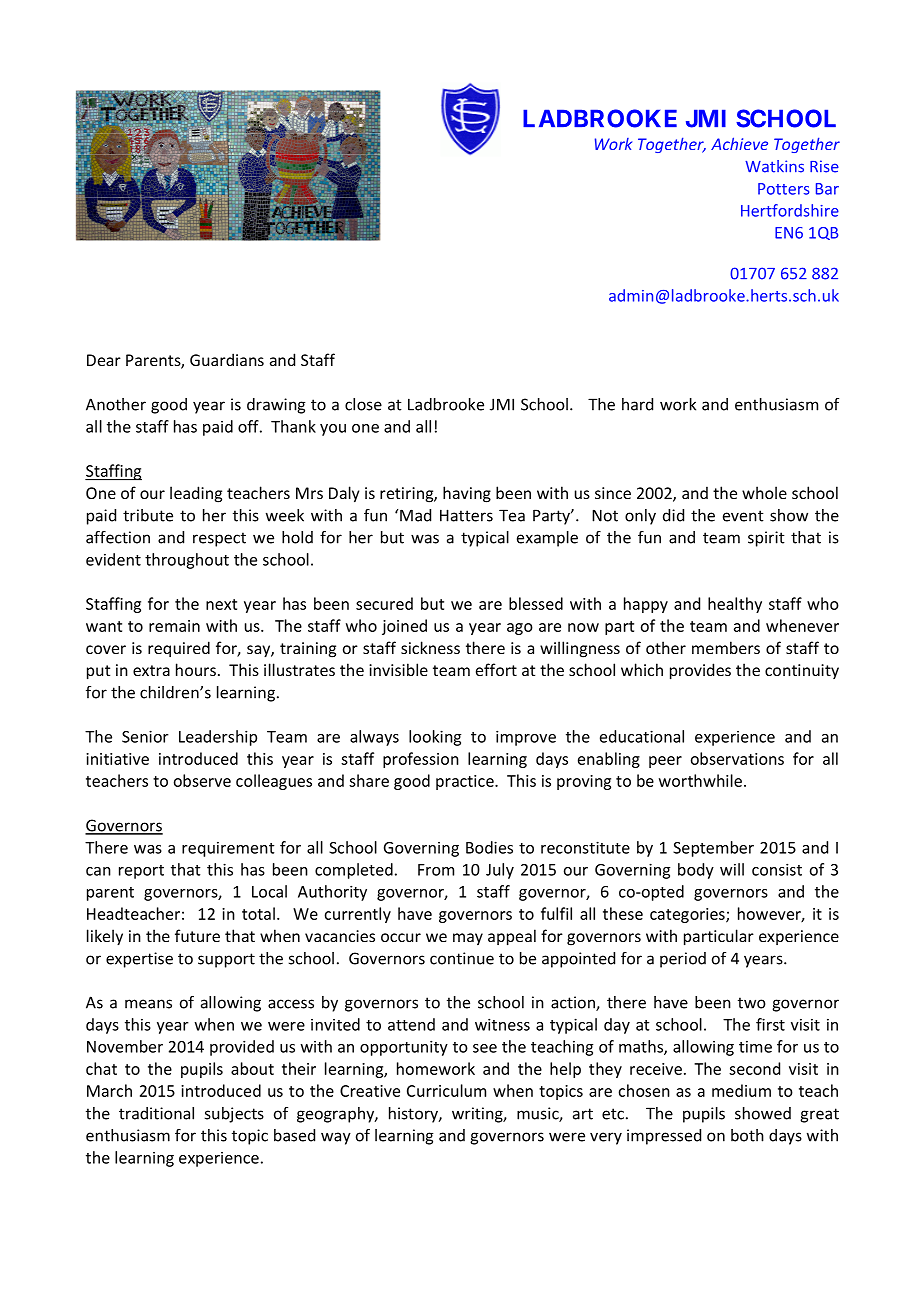  What do you see at coordinates (739, 143) in the document?
I see `Achieve` at bounding box center [739, 143].
